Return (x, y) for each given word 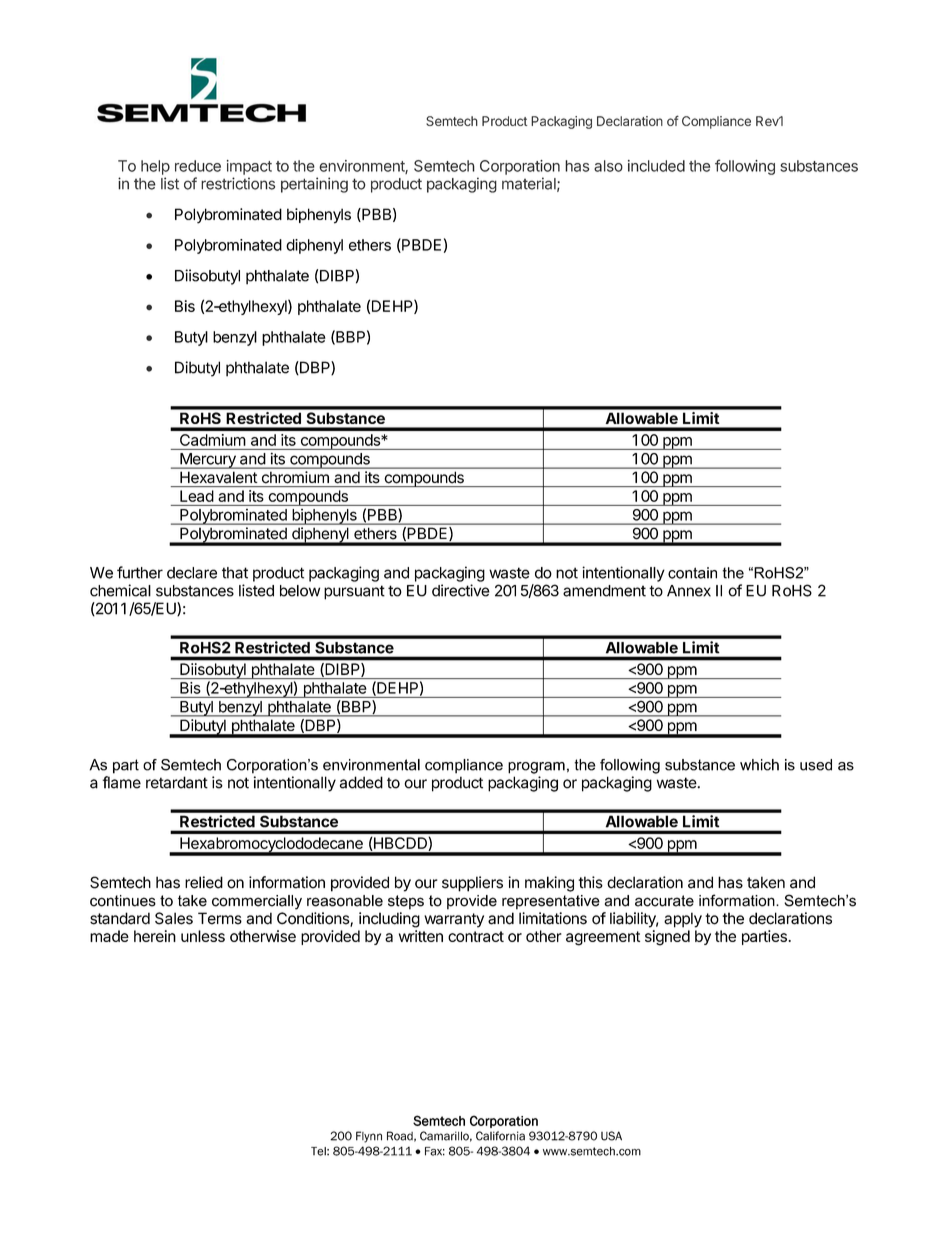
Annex (689, 591)
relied (204, 882)
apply (683, 920)
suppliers (472, 884)
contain (692, 573)
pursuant (354, 592)
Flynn (369, 1137)
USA (611, 1136)
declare (192, 573)
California (500, 1136)
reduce (198, 166)
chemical (120, 590)
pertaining (314, 185)
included (656, 166)
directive (461, 590)
